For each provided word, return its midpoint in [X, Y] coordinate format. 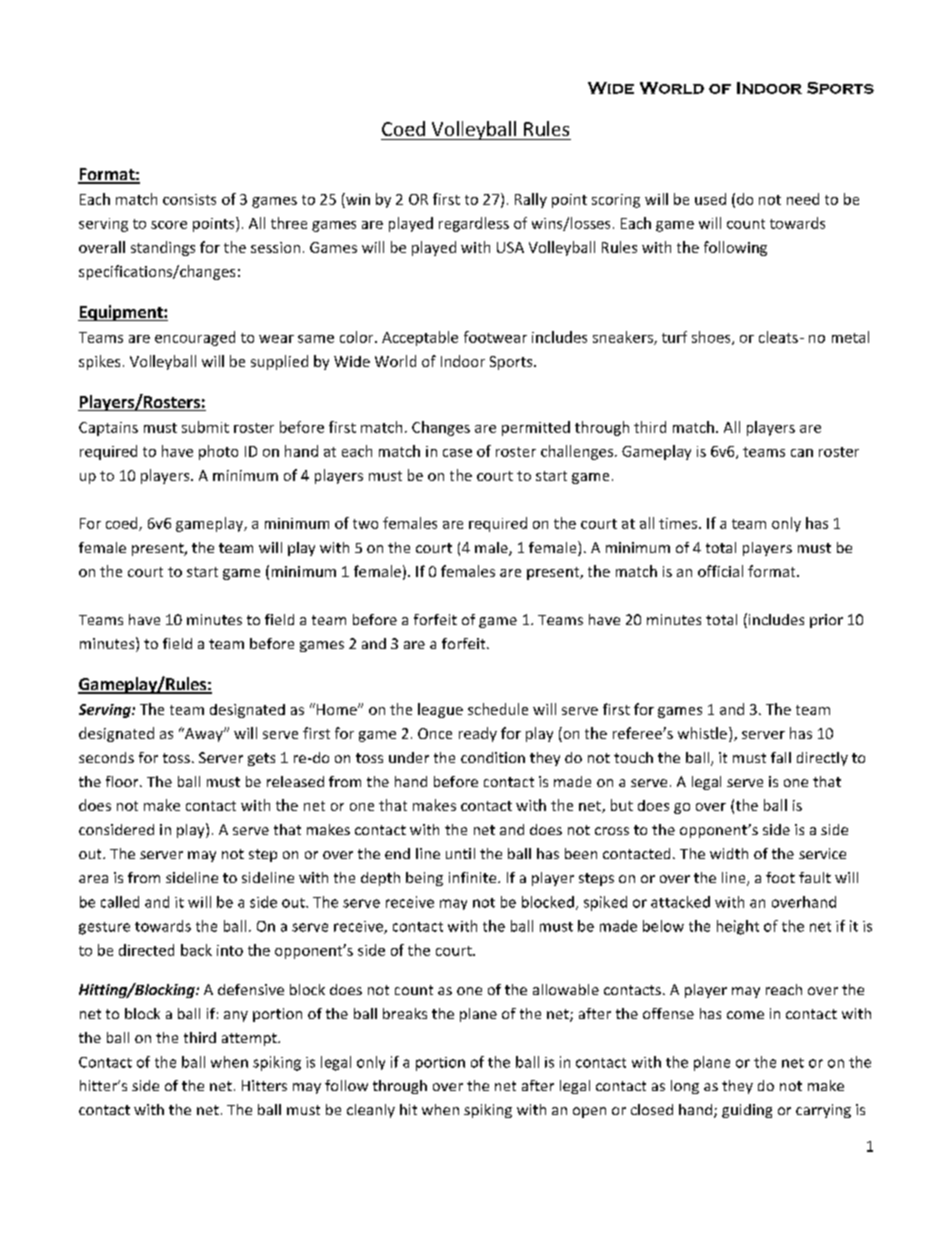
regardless [474, 224]
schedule [498, 709]
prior [826, 621]
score [169, 225]
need [803, 199]
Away [204, 735]
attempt [250, 1039]
